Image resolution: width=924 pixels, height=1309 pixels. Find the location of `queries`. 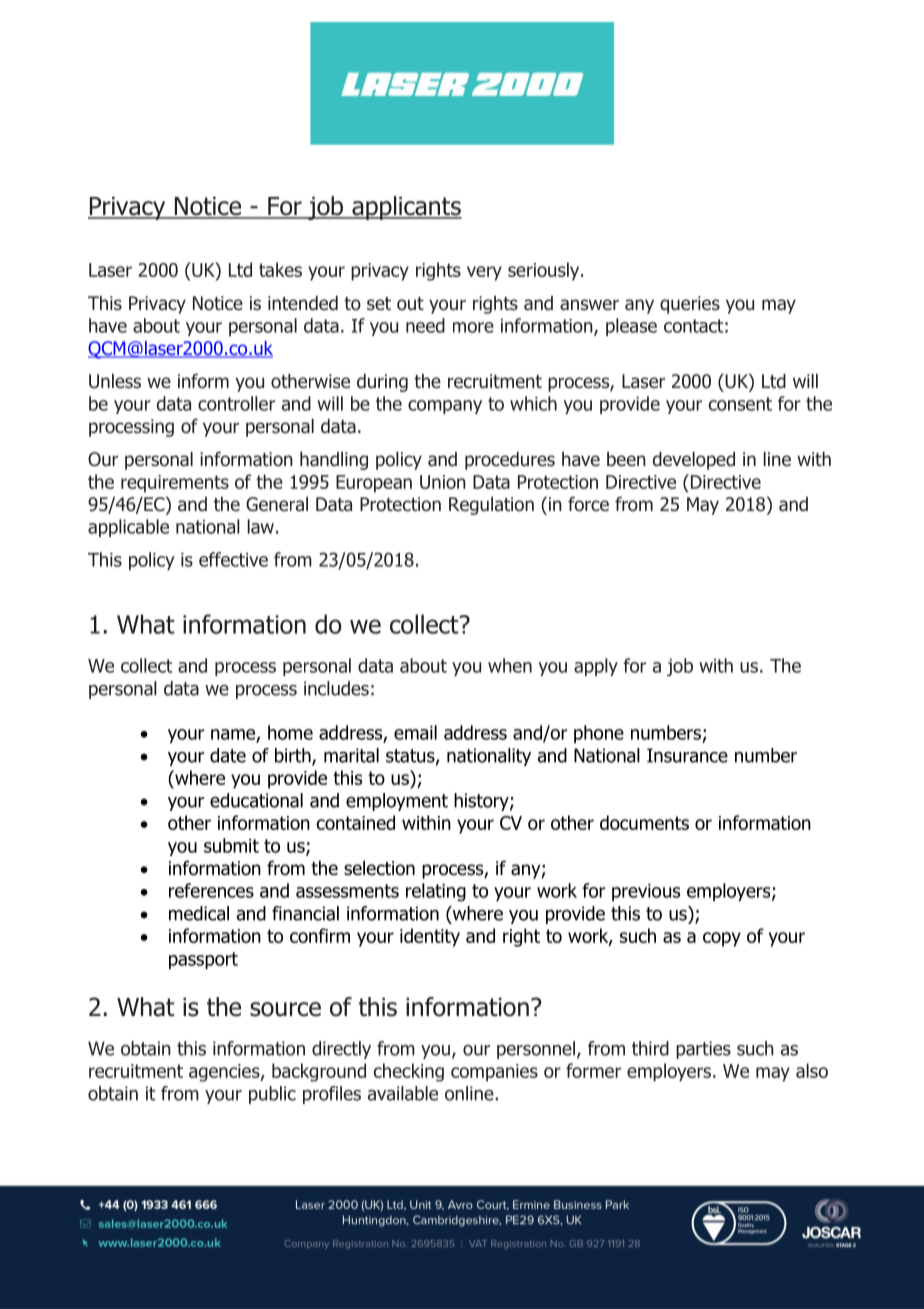

queries is located at coordinates (690, 305).
